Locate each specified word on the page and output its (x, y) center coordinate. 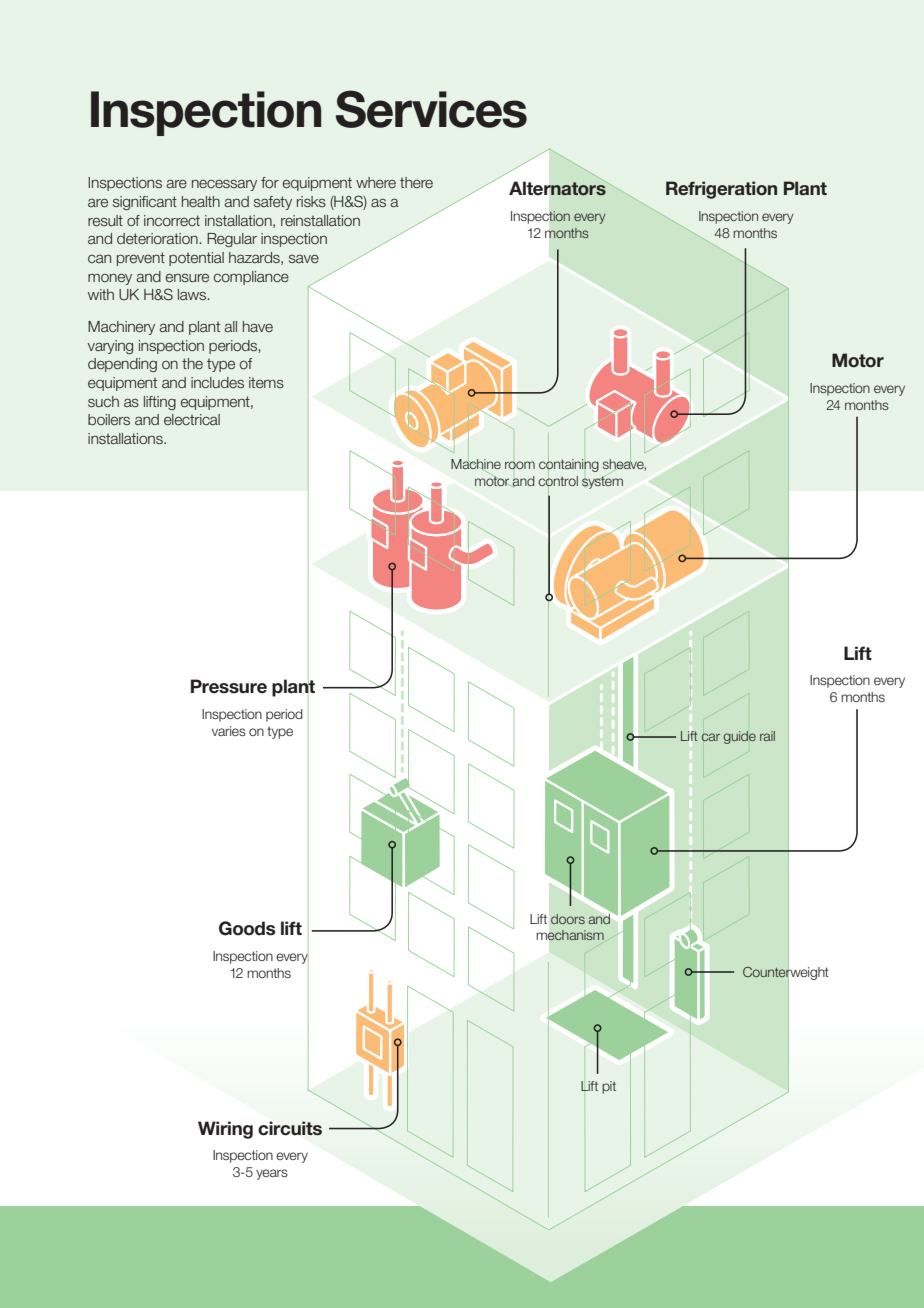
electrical (192, 420)
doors (568, 919)
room (520, 465)
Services (431, 109)
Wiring (225, 1130)
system (602, 481)
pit (609, 1087)
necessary (224, 185)
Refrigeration (721, 190)
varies (229, 731)
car (710, 737)
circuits (290, 1128)
